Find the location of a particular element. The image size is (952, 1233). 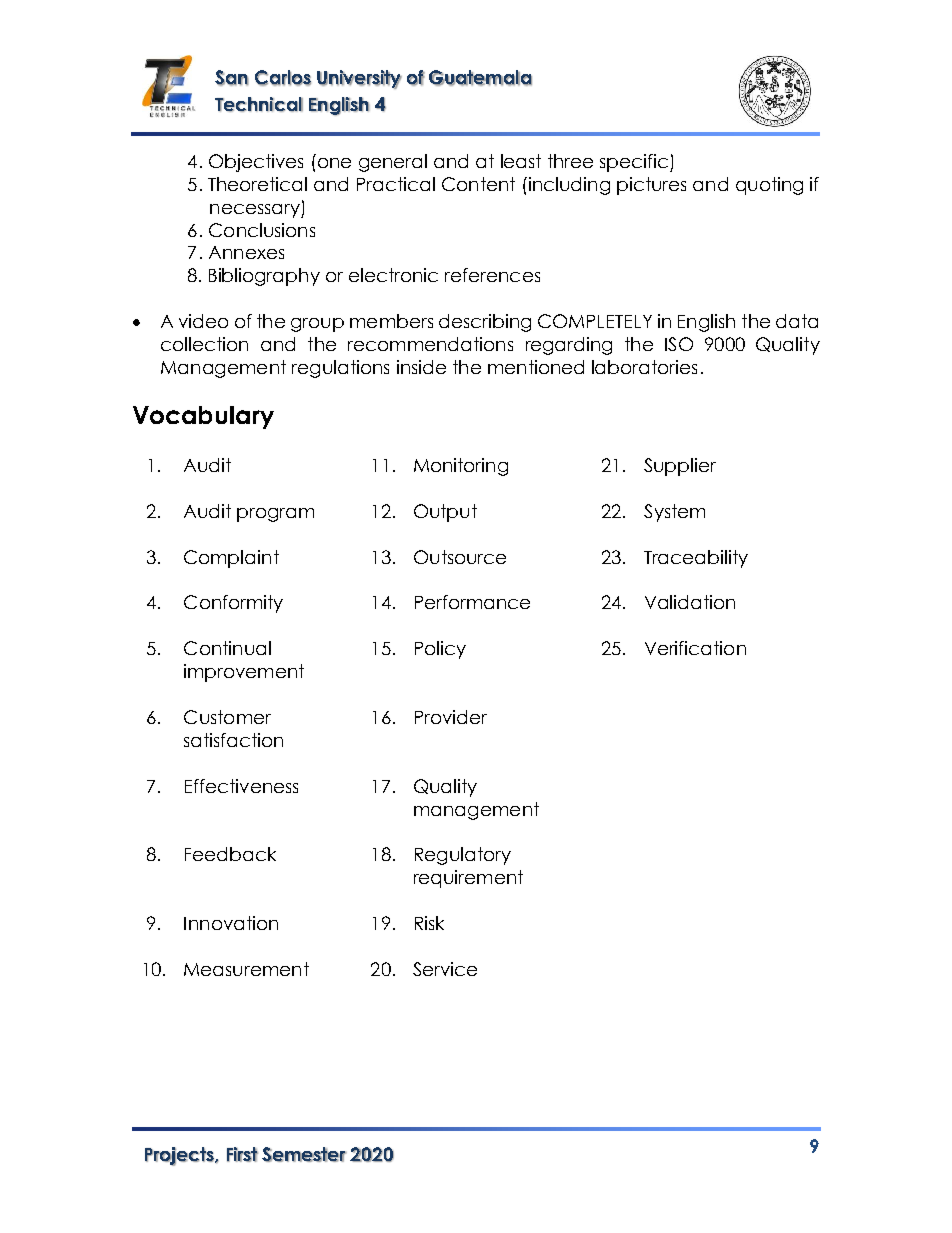

Vocabulary is located at coordinates (203, 417).
